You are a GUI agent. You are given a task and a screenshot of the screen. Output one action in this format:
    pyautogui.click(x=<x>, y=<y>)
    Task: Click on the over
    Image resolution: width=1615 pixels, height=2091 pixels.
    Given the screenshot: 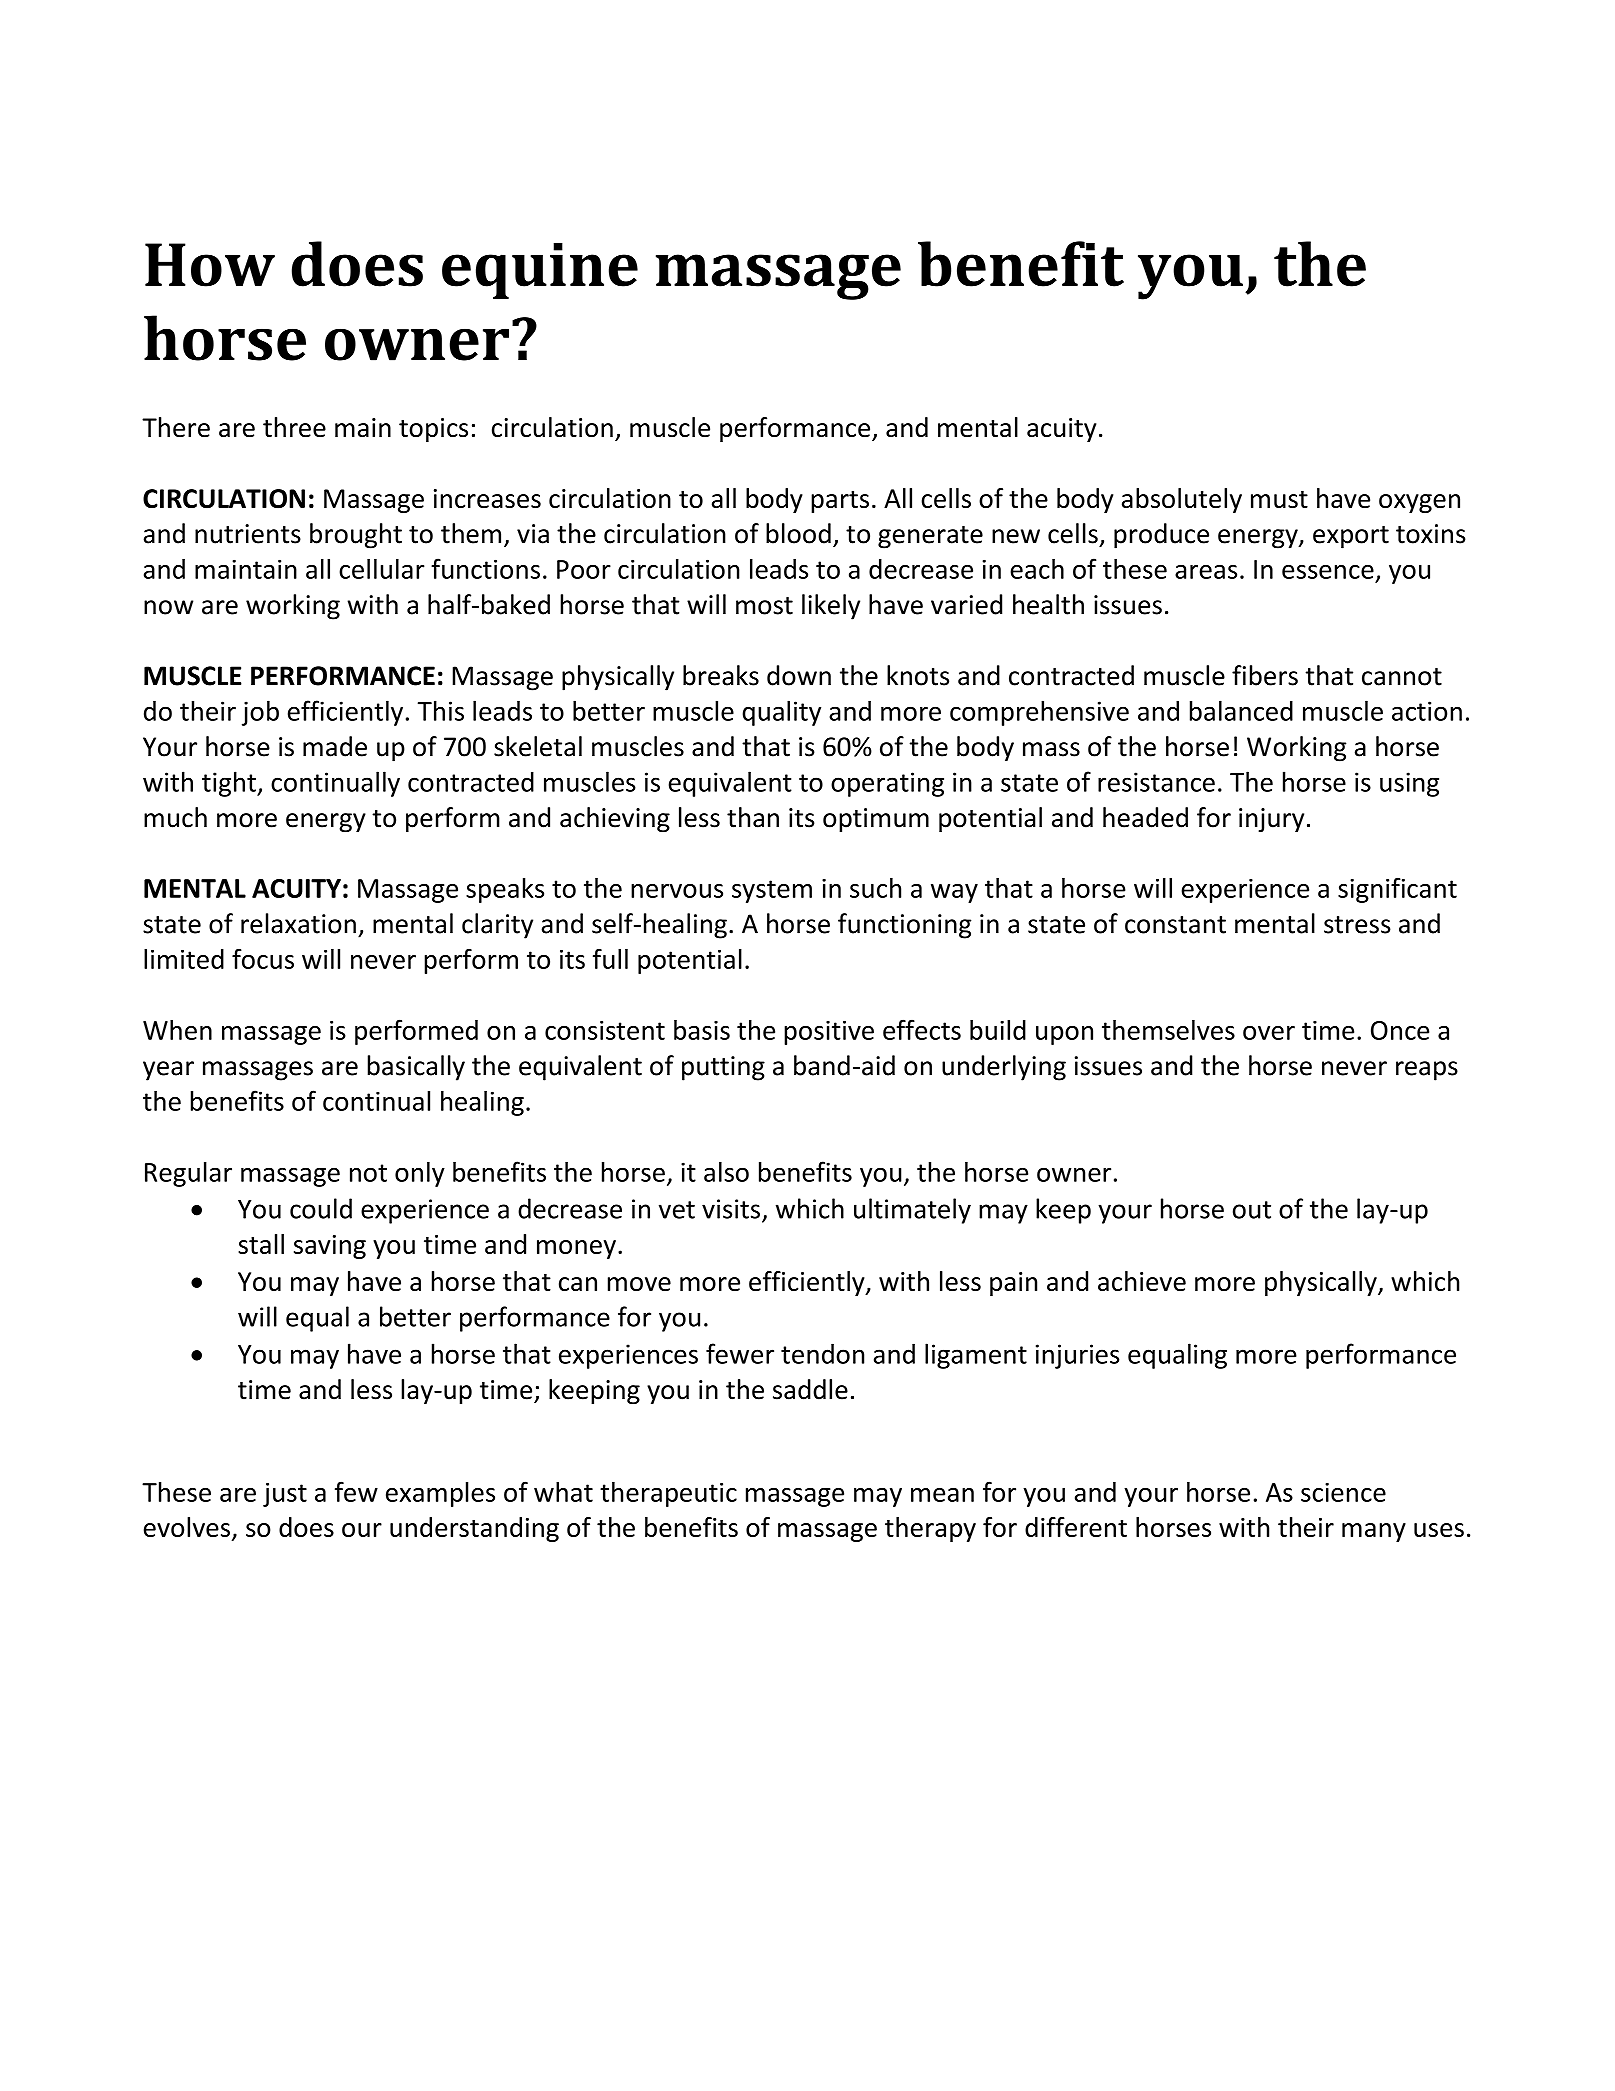 What is the action you would take?
    pyautogui.click(x=1269, y=1033)
